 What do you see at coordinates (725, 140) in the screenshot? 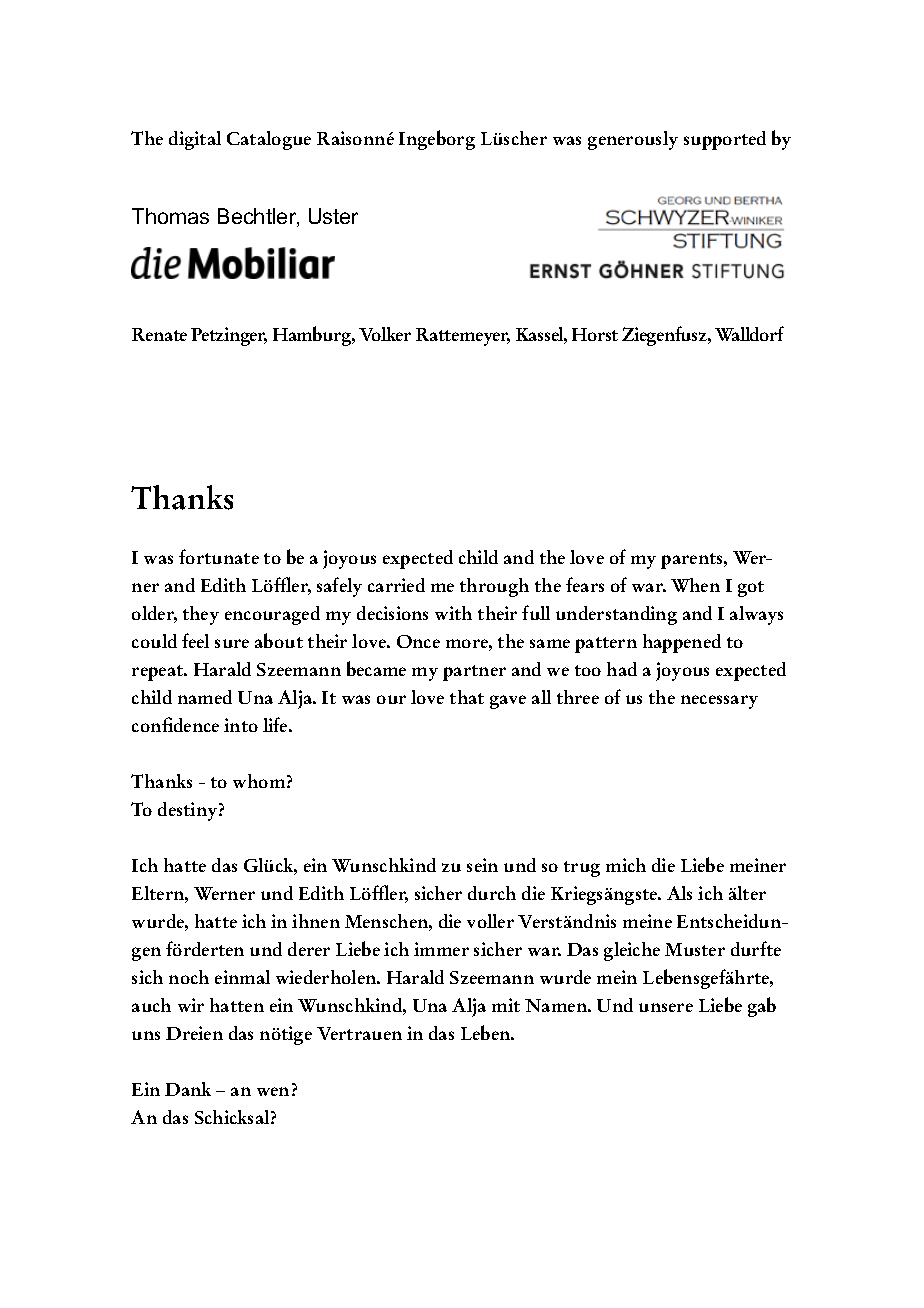
I see `supported` at bounding box center [725, 140].
